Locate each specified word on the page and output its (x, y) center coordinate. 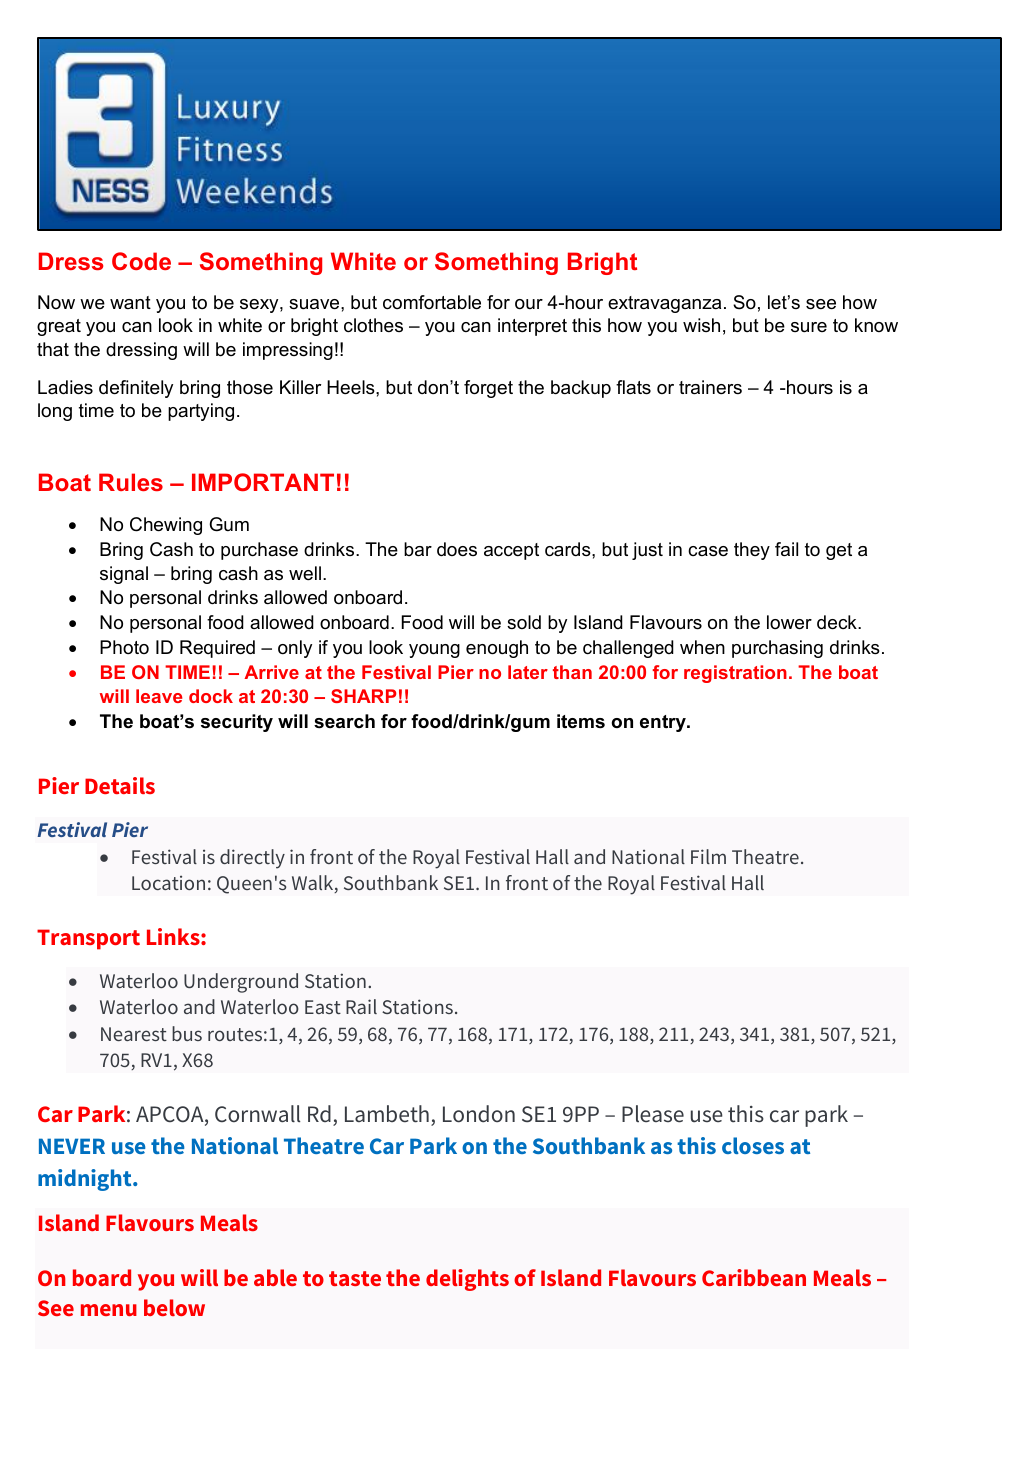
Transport (88, 939)
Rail (361, 1006)
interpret (532, 327)
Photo (124, 647)
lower (789, 622)
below (174, 1307)
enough (497, 649)
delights (467, 1280)
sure (809, 327)
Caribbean (754, 1277)
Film (708, 856)
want (130, 302)
